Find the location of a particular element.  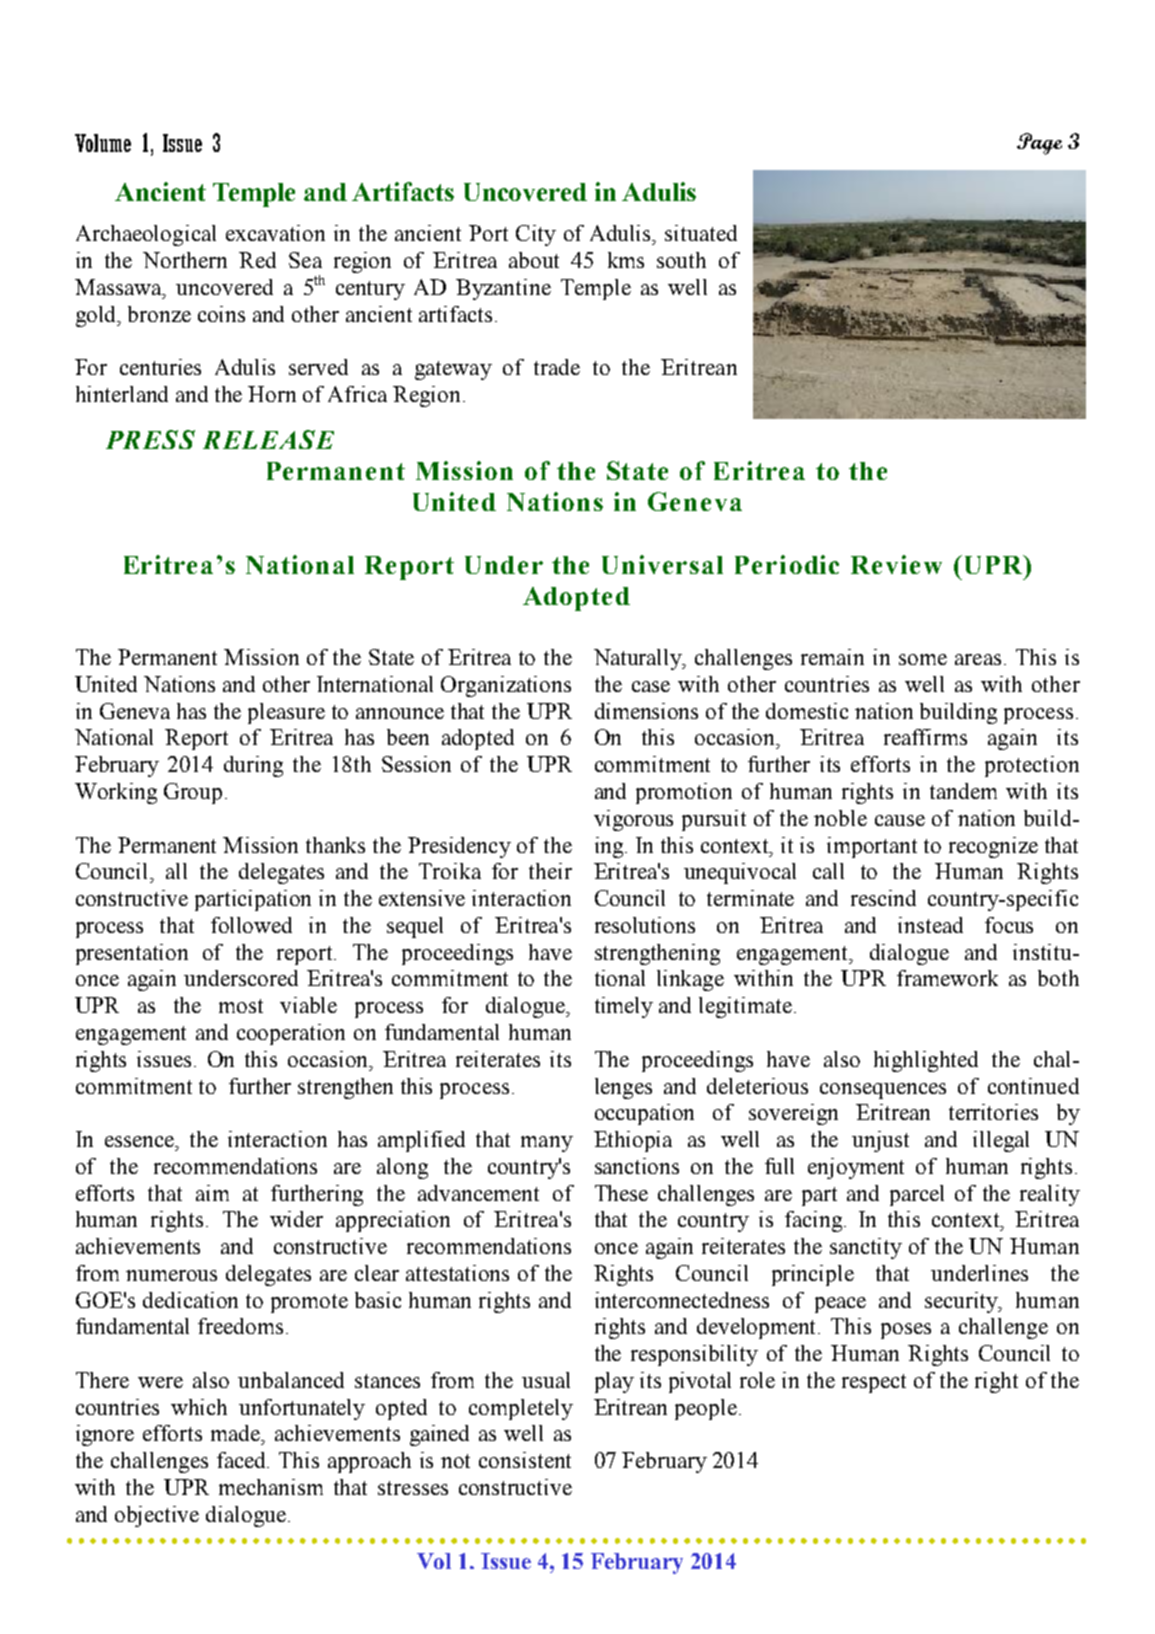

RELEASE is located at coordinates (268, 439).
